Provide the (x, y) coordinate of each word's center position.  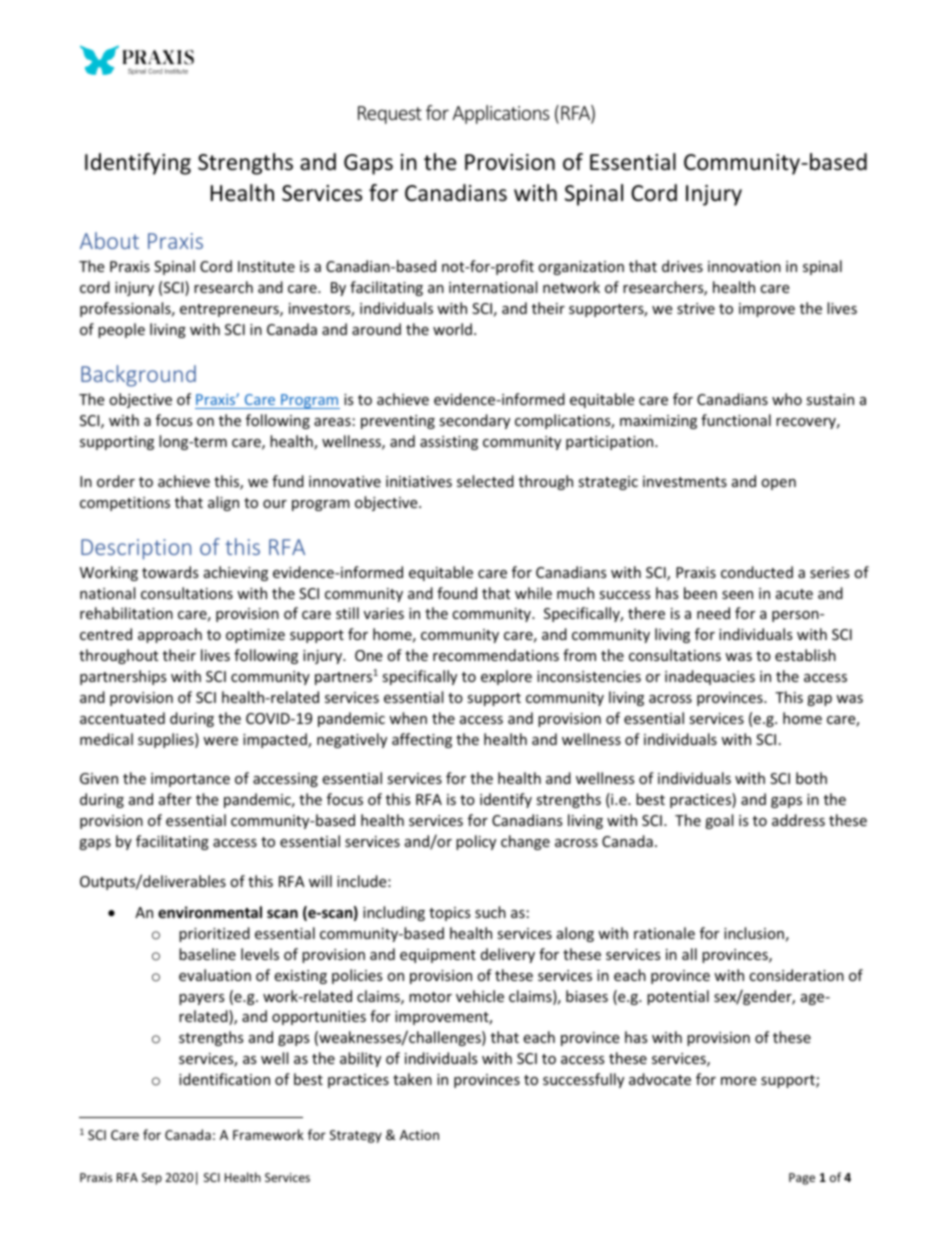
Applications (500, 114)
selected (485, 481)
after (175, 799)
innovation (744, 266)
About (109, 240)
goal (719, 821)
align (223, 503)
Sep (152, 1179)
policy (476, 842)
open (778, 484)
